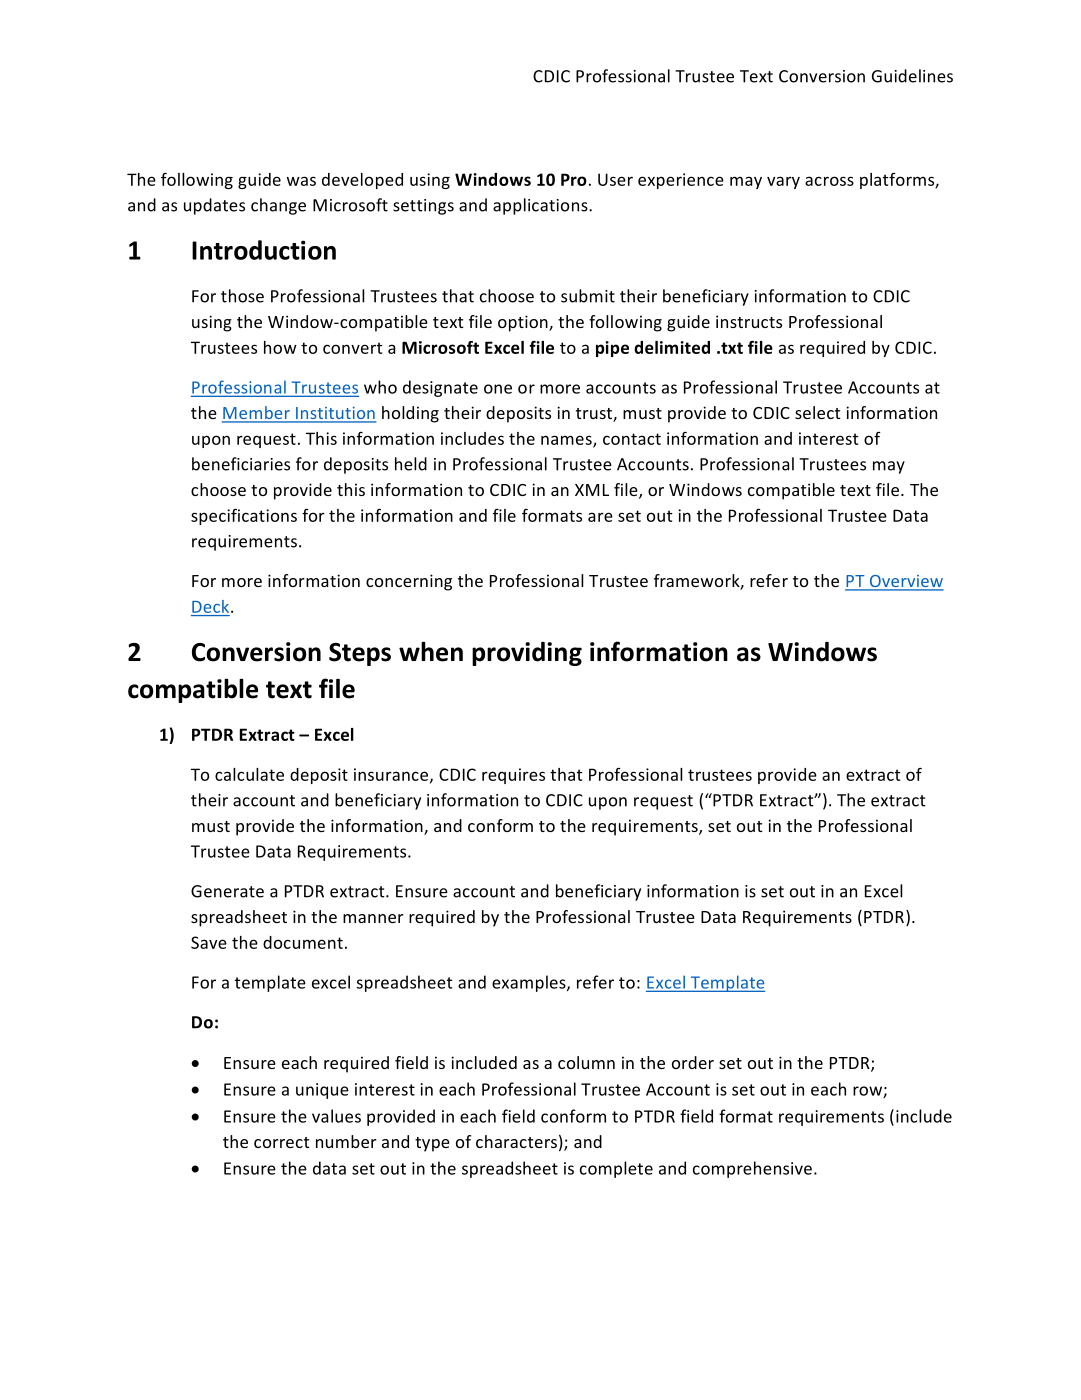 This screenshot has height=1400, width=1081. What do you see at coordinates (360, 654) in the screenshot?
I see `Steps` at bounding box center [360, 654].
